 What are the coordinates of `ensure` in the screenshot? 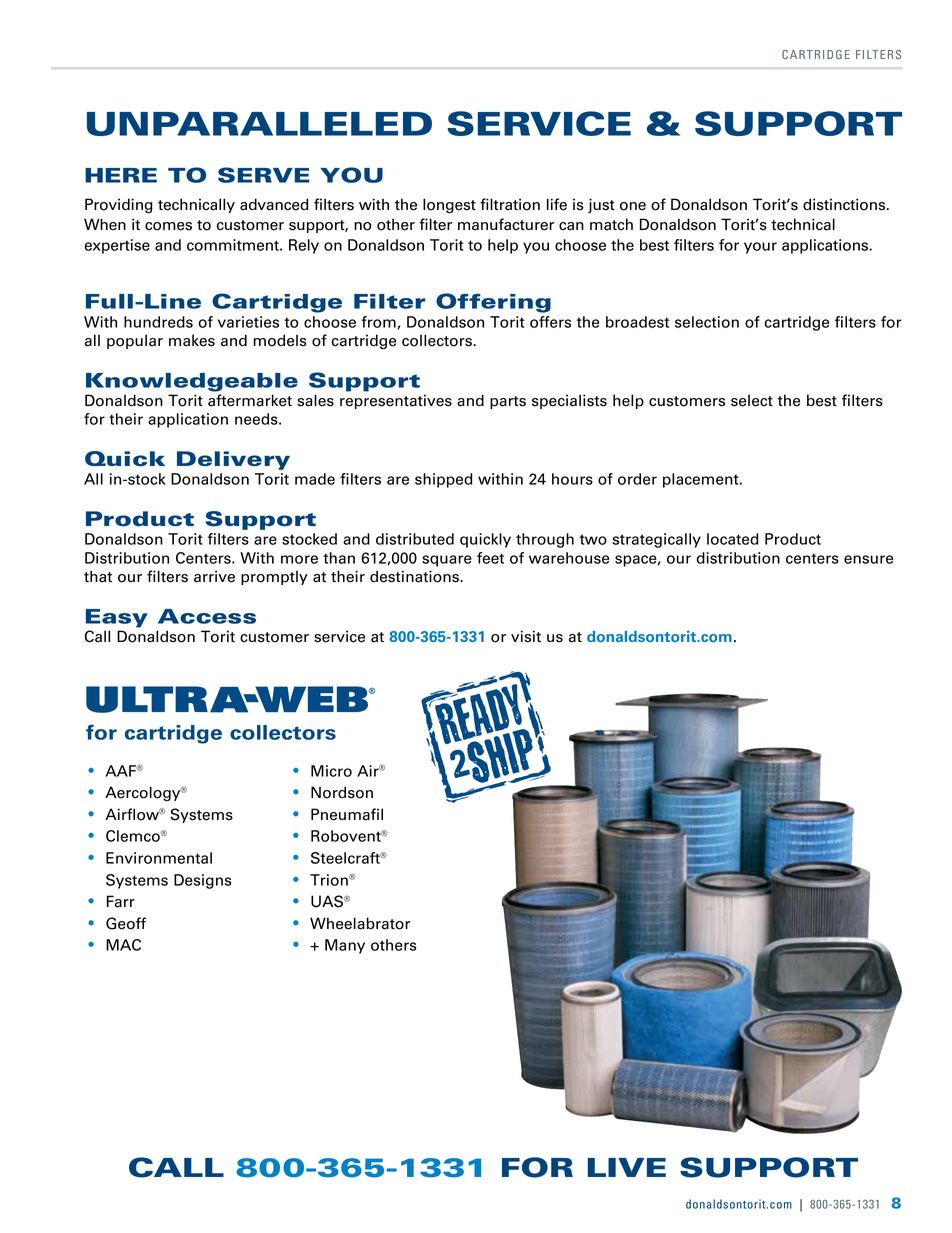 It's located at (868, 559).
